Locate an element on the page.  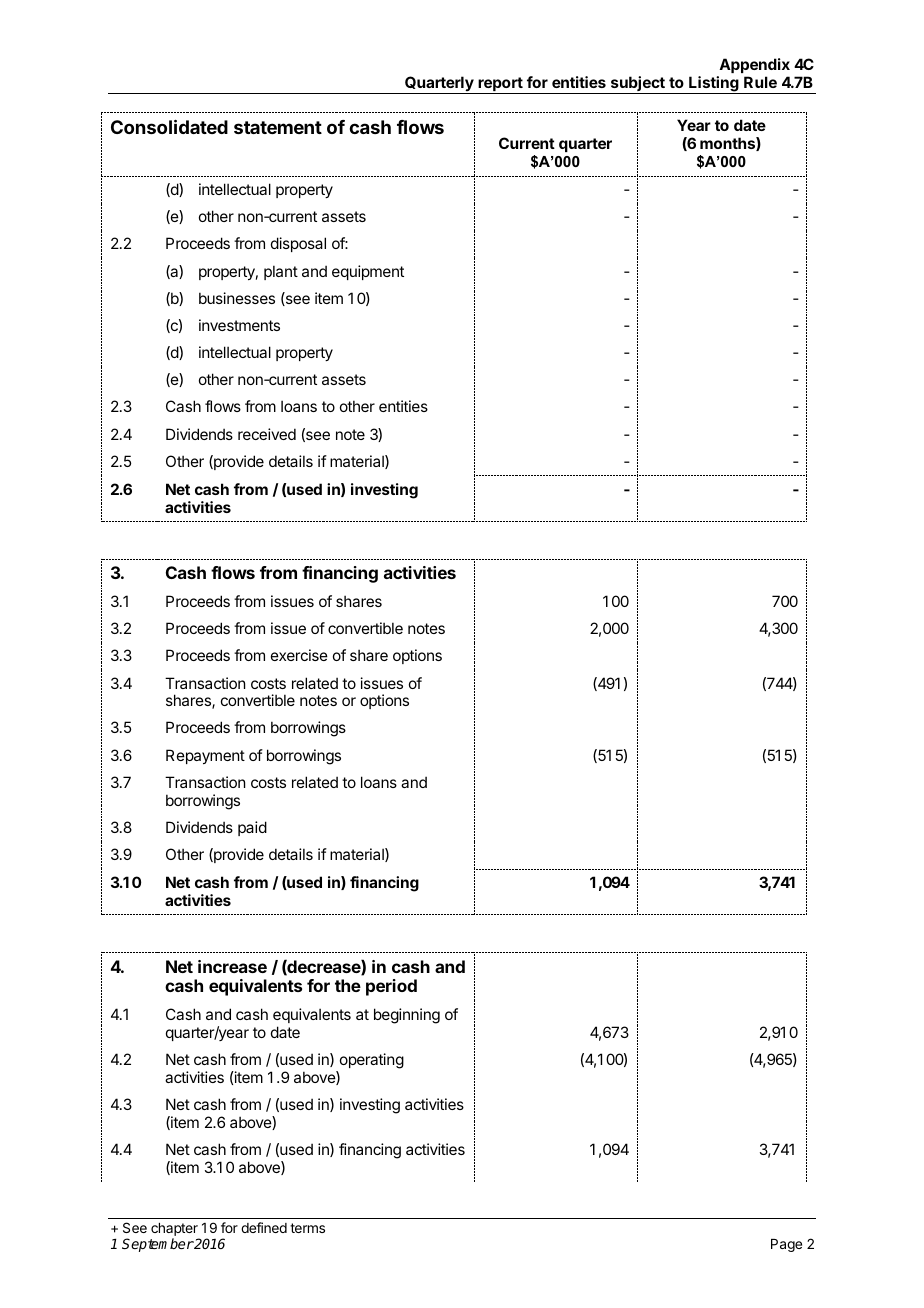
statement is located at coordinates (278, 127).
